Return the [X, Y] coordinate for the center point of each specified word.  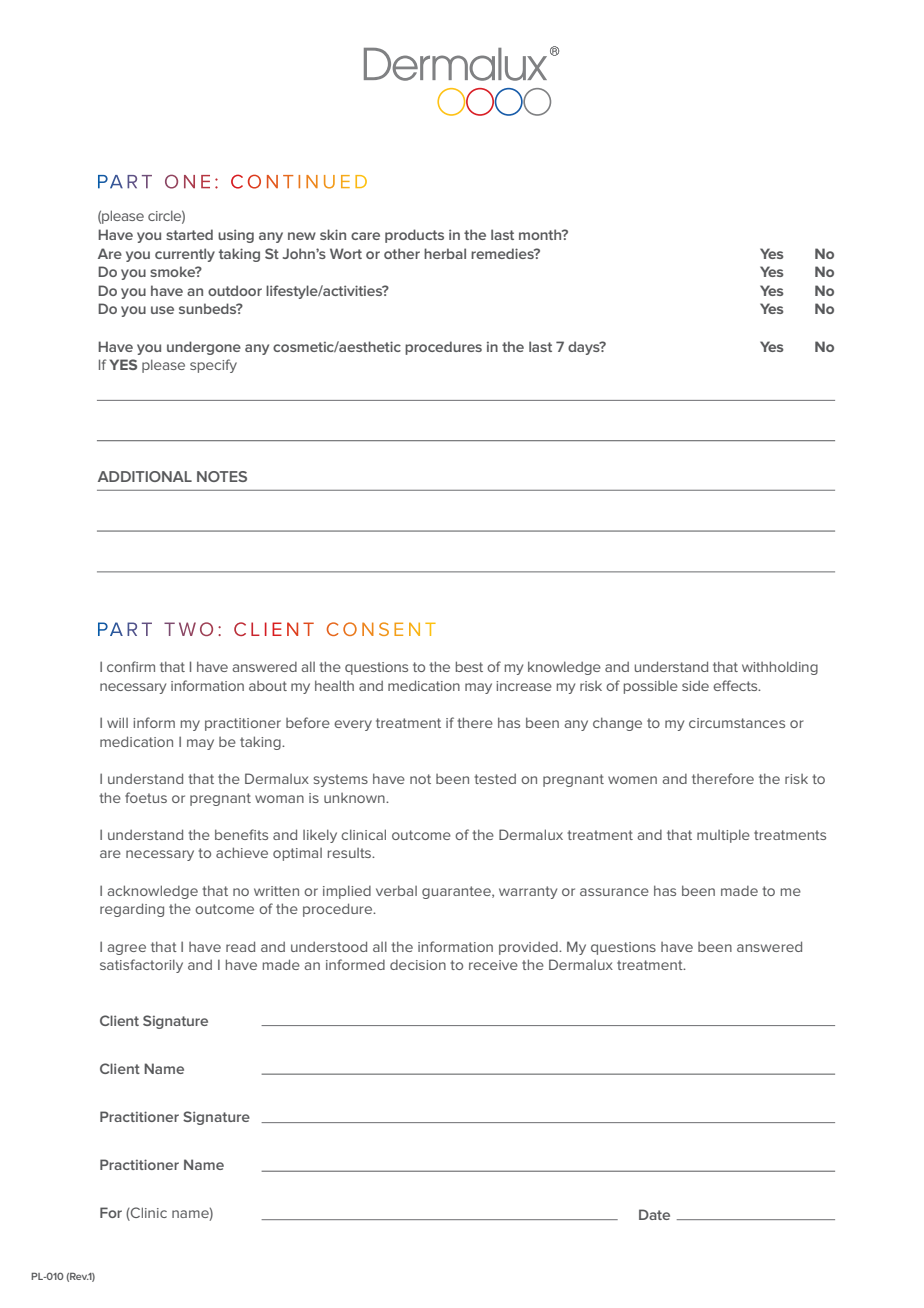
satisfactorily [141, 966]
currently [185, 255]
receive [493, 965]
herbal [445, 253]
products [414, 236]
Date [654, 1214]
